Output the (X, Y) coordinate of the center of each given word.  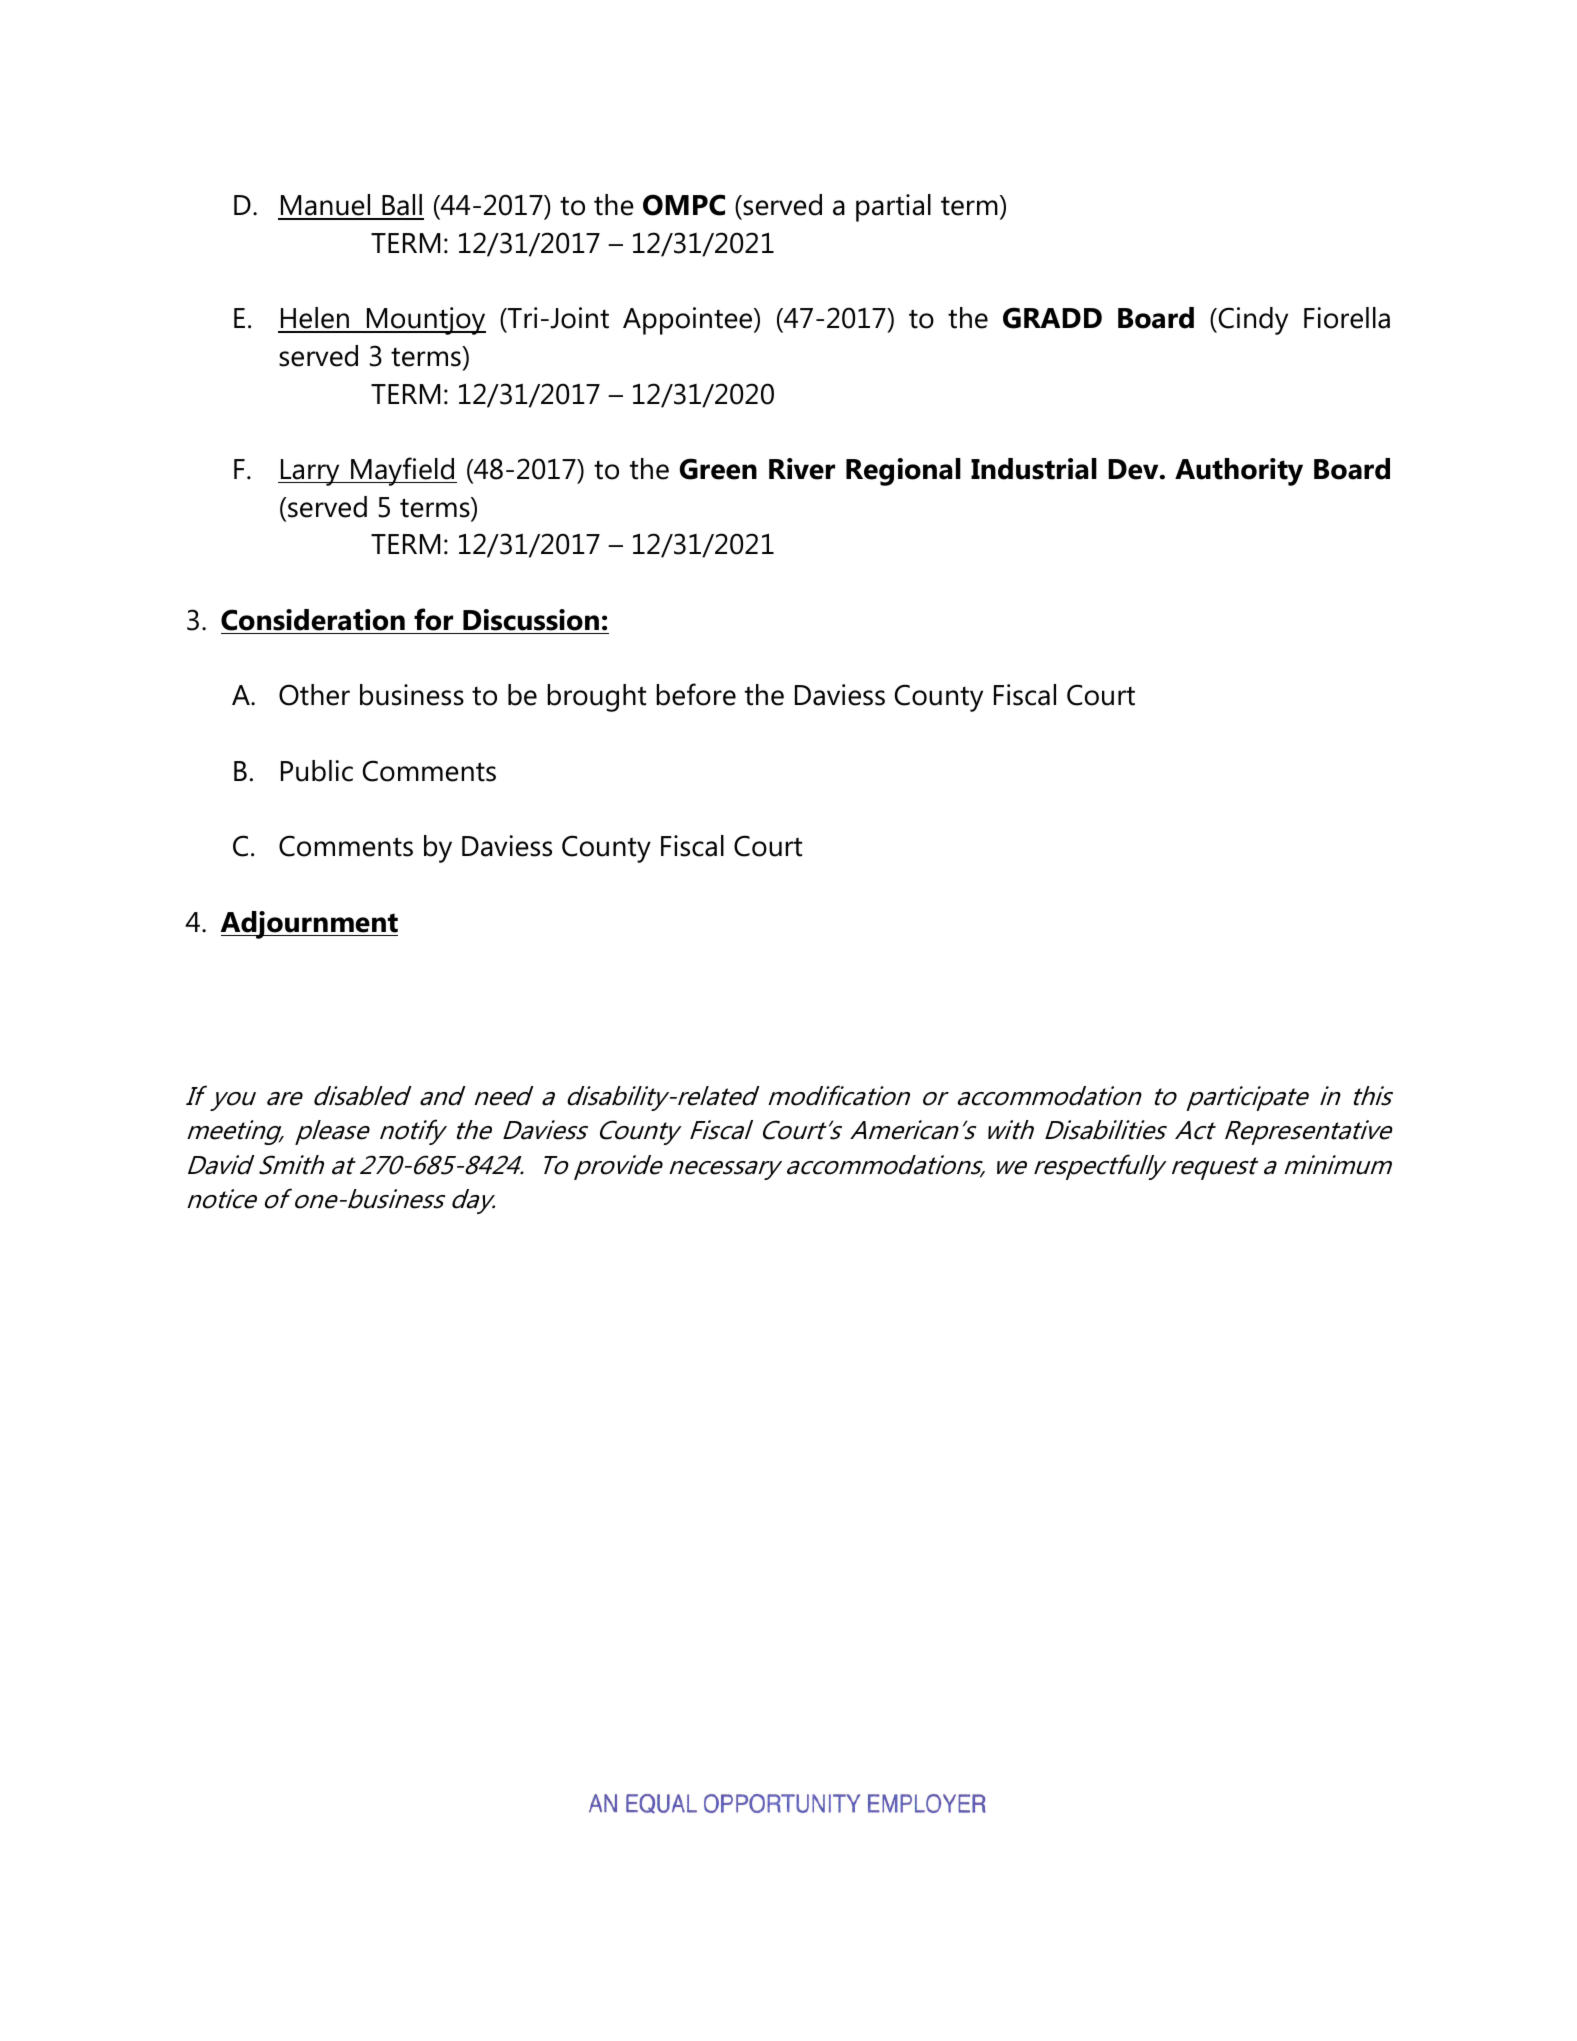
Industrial (1034, 469)
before (696, 694)
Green (718, 469)
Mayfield (403, 471)
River (802, 469)
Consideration (313, 620)
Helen (315, 319)
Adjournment (309, 925)
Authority (1239, 472)
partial (893, 208)
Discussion (531, 620)
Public (317, 771)
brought (596, 698)
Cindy (1252, 321)
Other (314, 695)
